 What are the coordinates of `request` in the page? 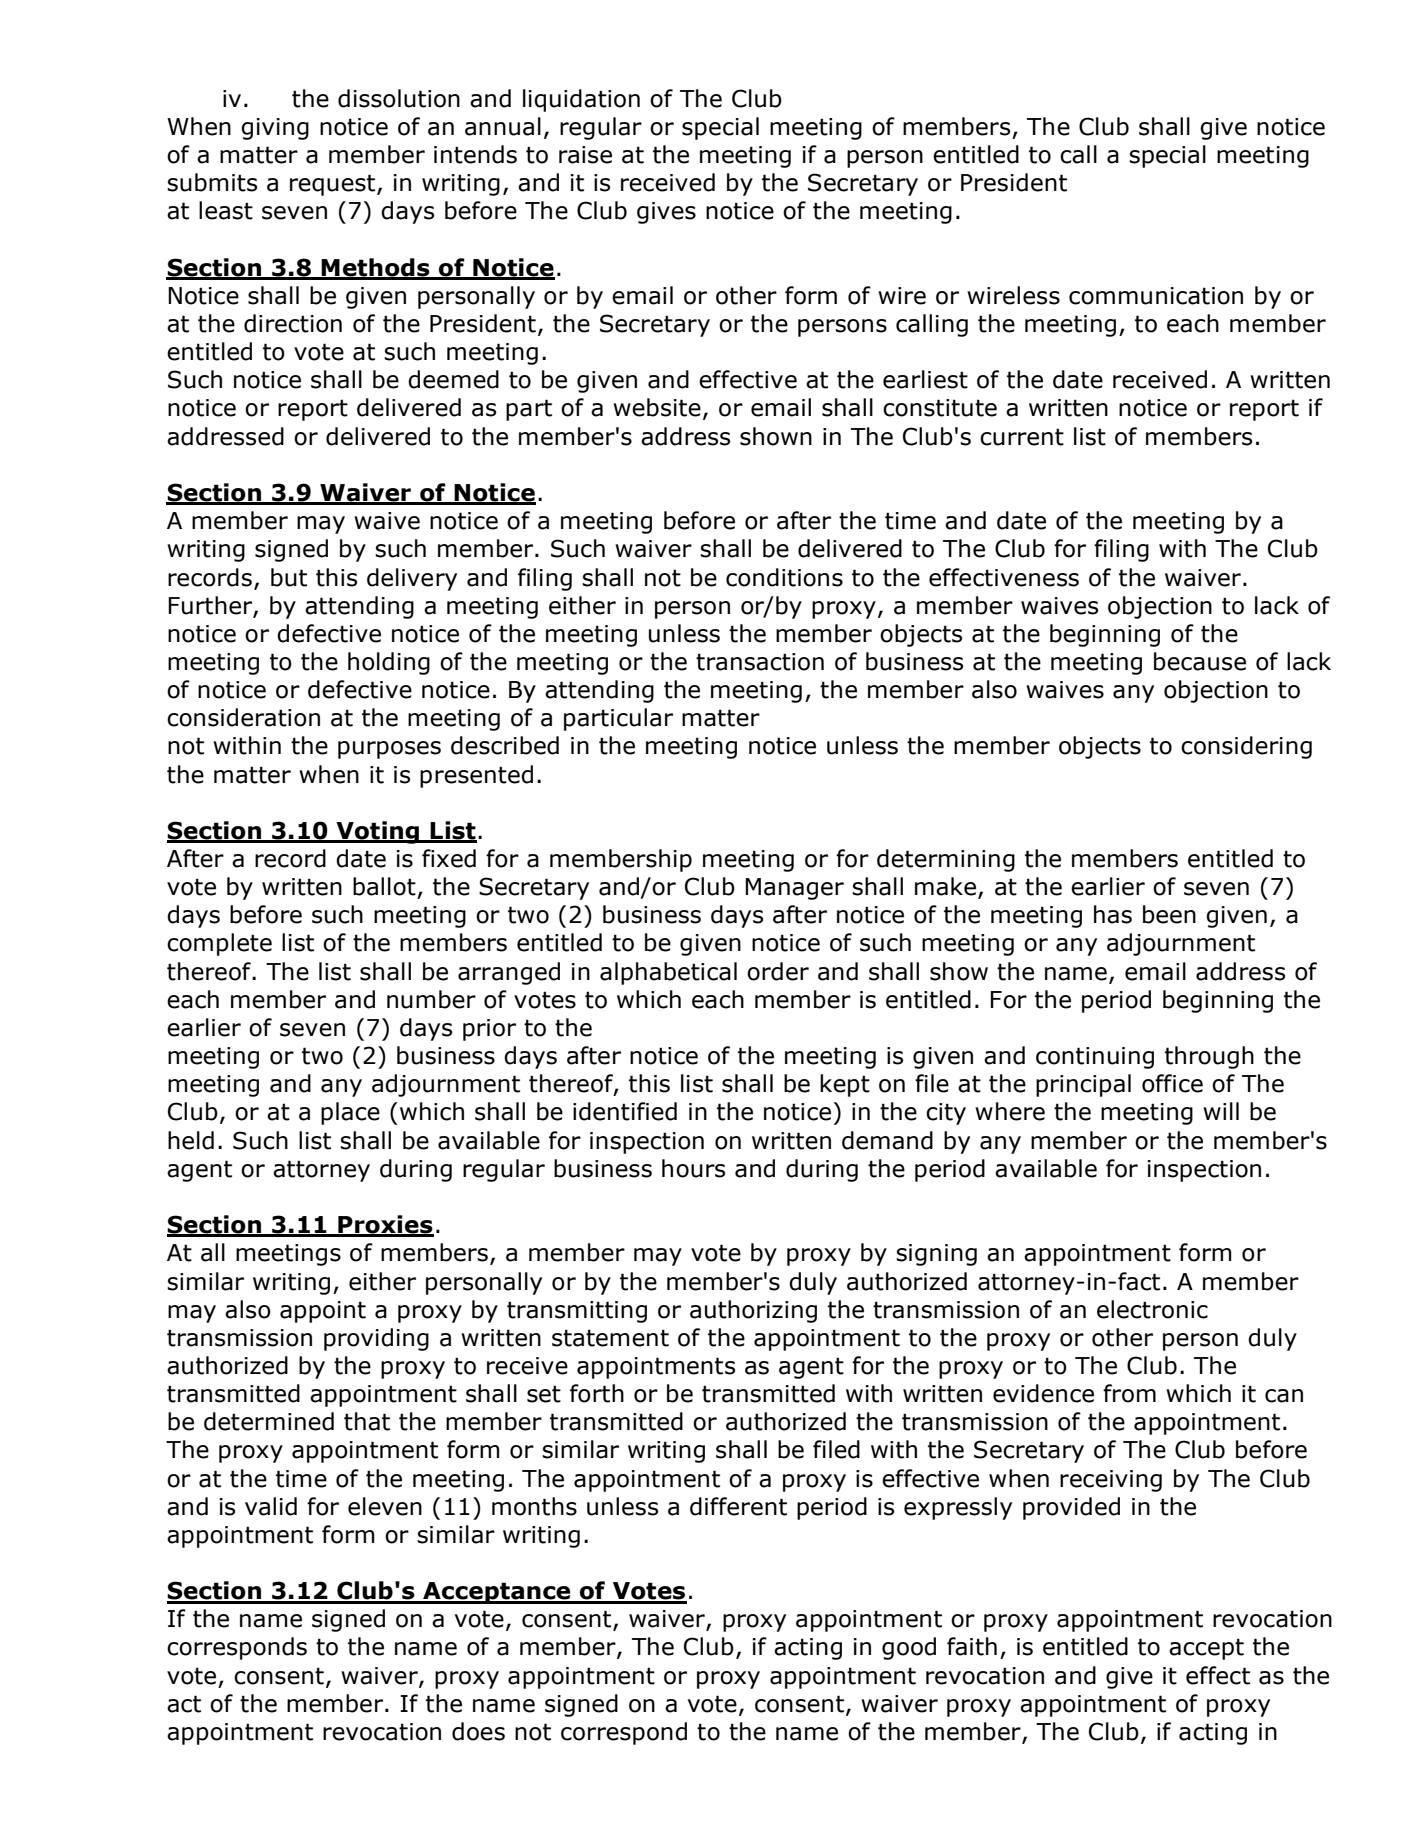 It's located at (334, 185).
